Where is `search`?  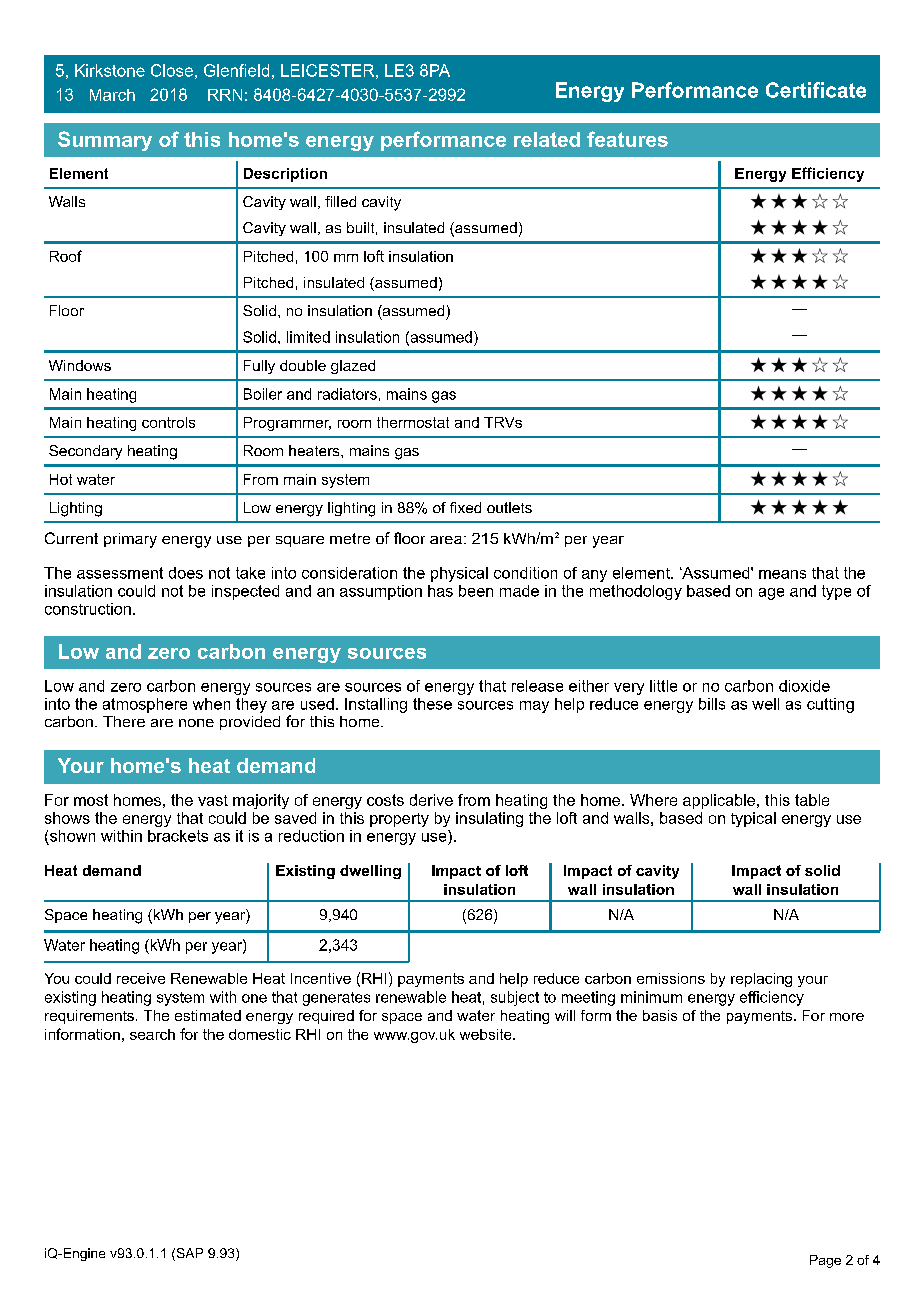 search is located at coordinates (152, 1034).
